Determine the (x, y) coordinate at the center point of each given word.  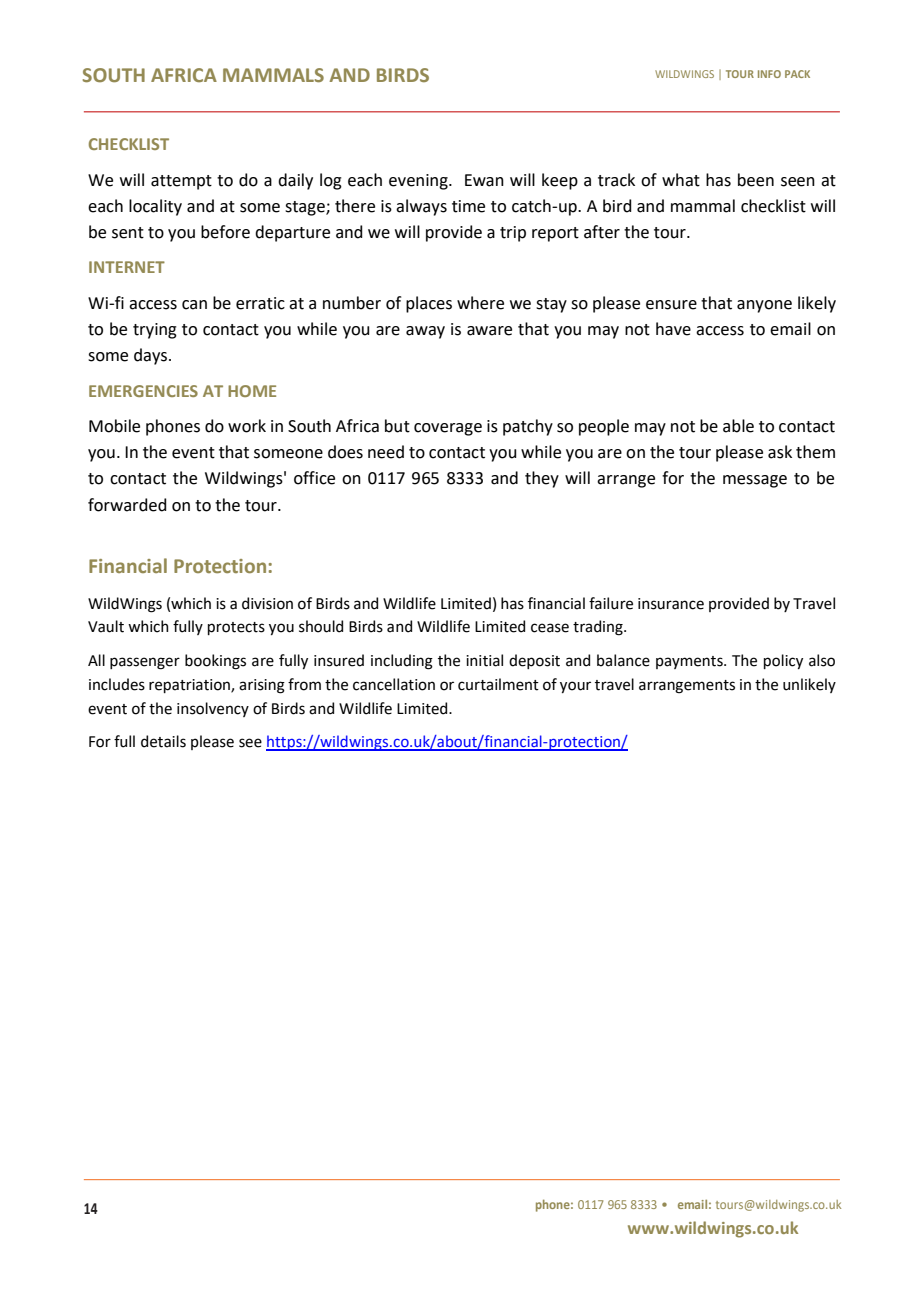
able (738, 426)
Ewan (484, 180)
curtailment (498, 684)
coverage (448, 429)
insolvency (213, 709)
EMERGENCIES (143, 391)
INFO (769, 74)
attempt (181, 182)
